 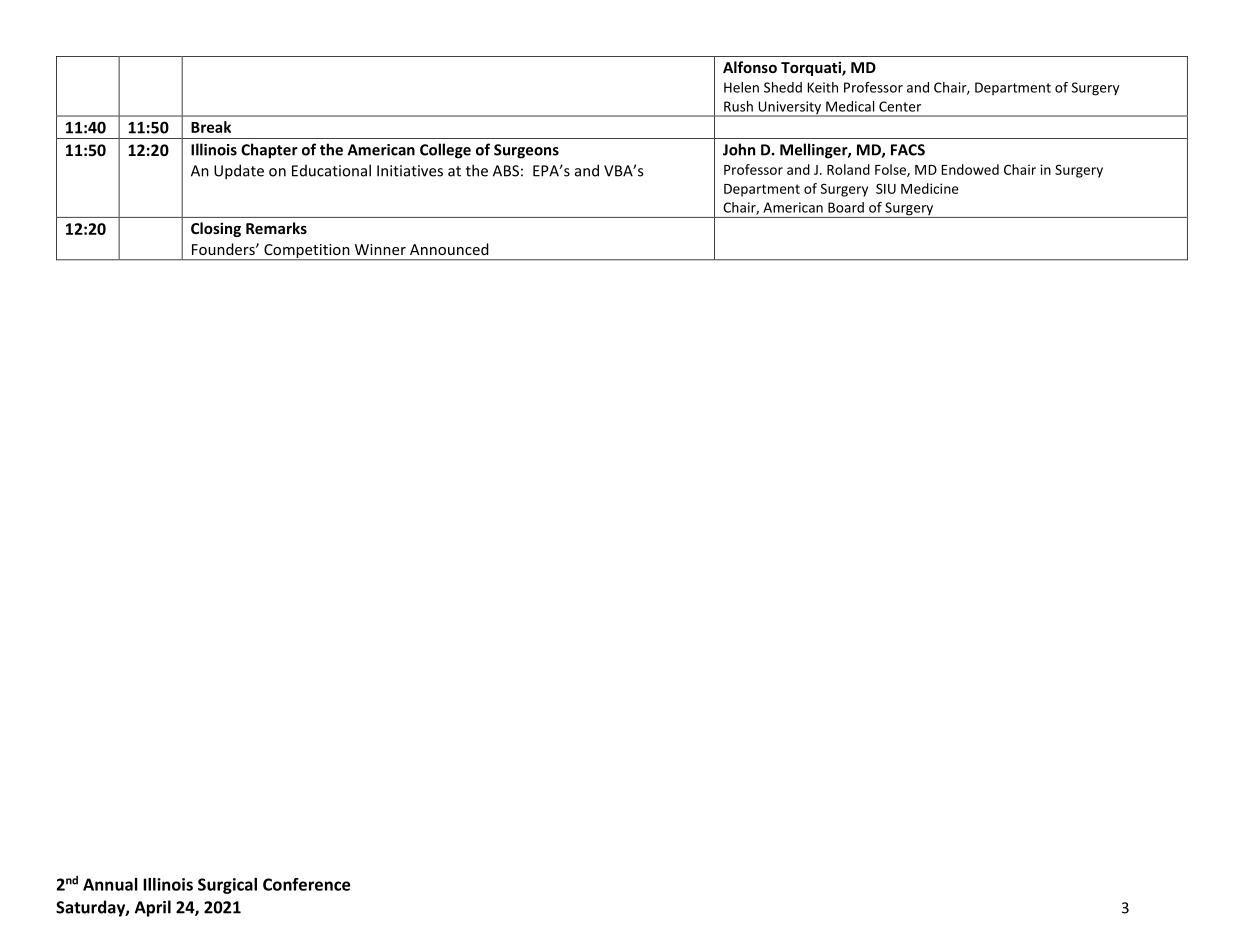 I want to click on Competition, so click(x=307, y=252).
